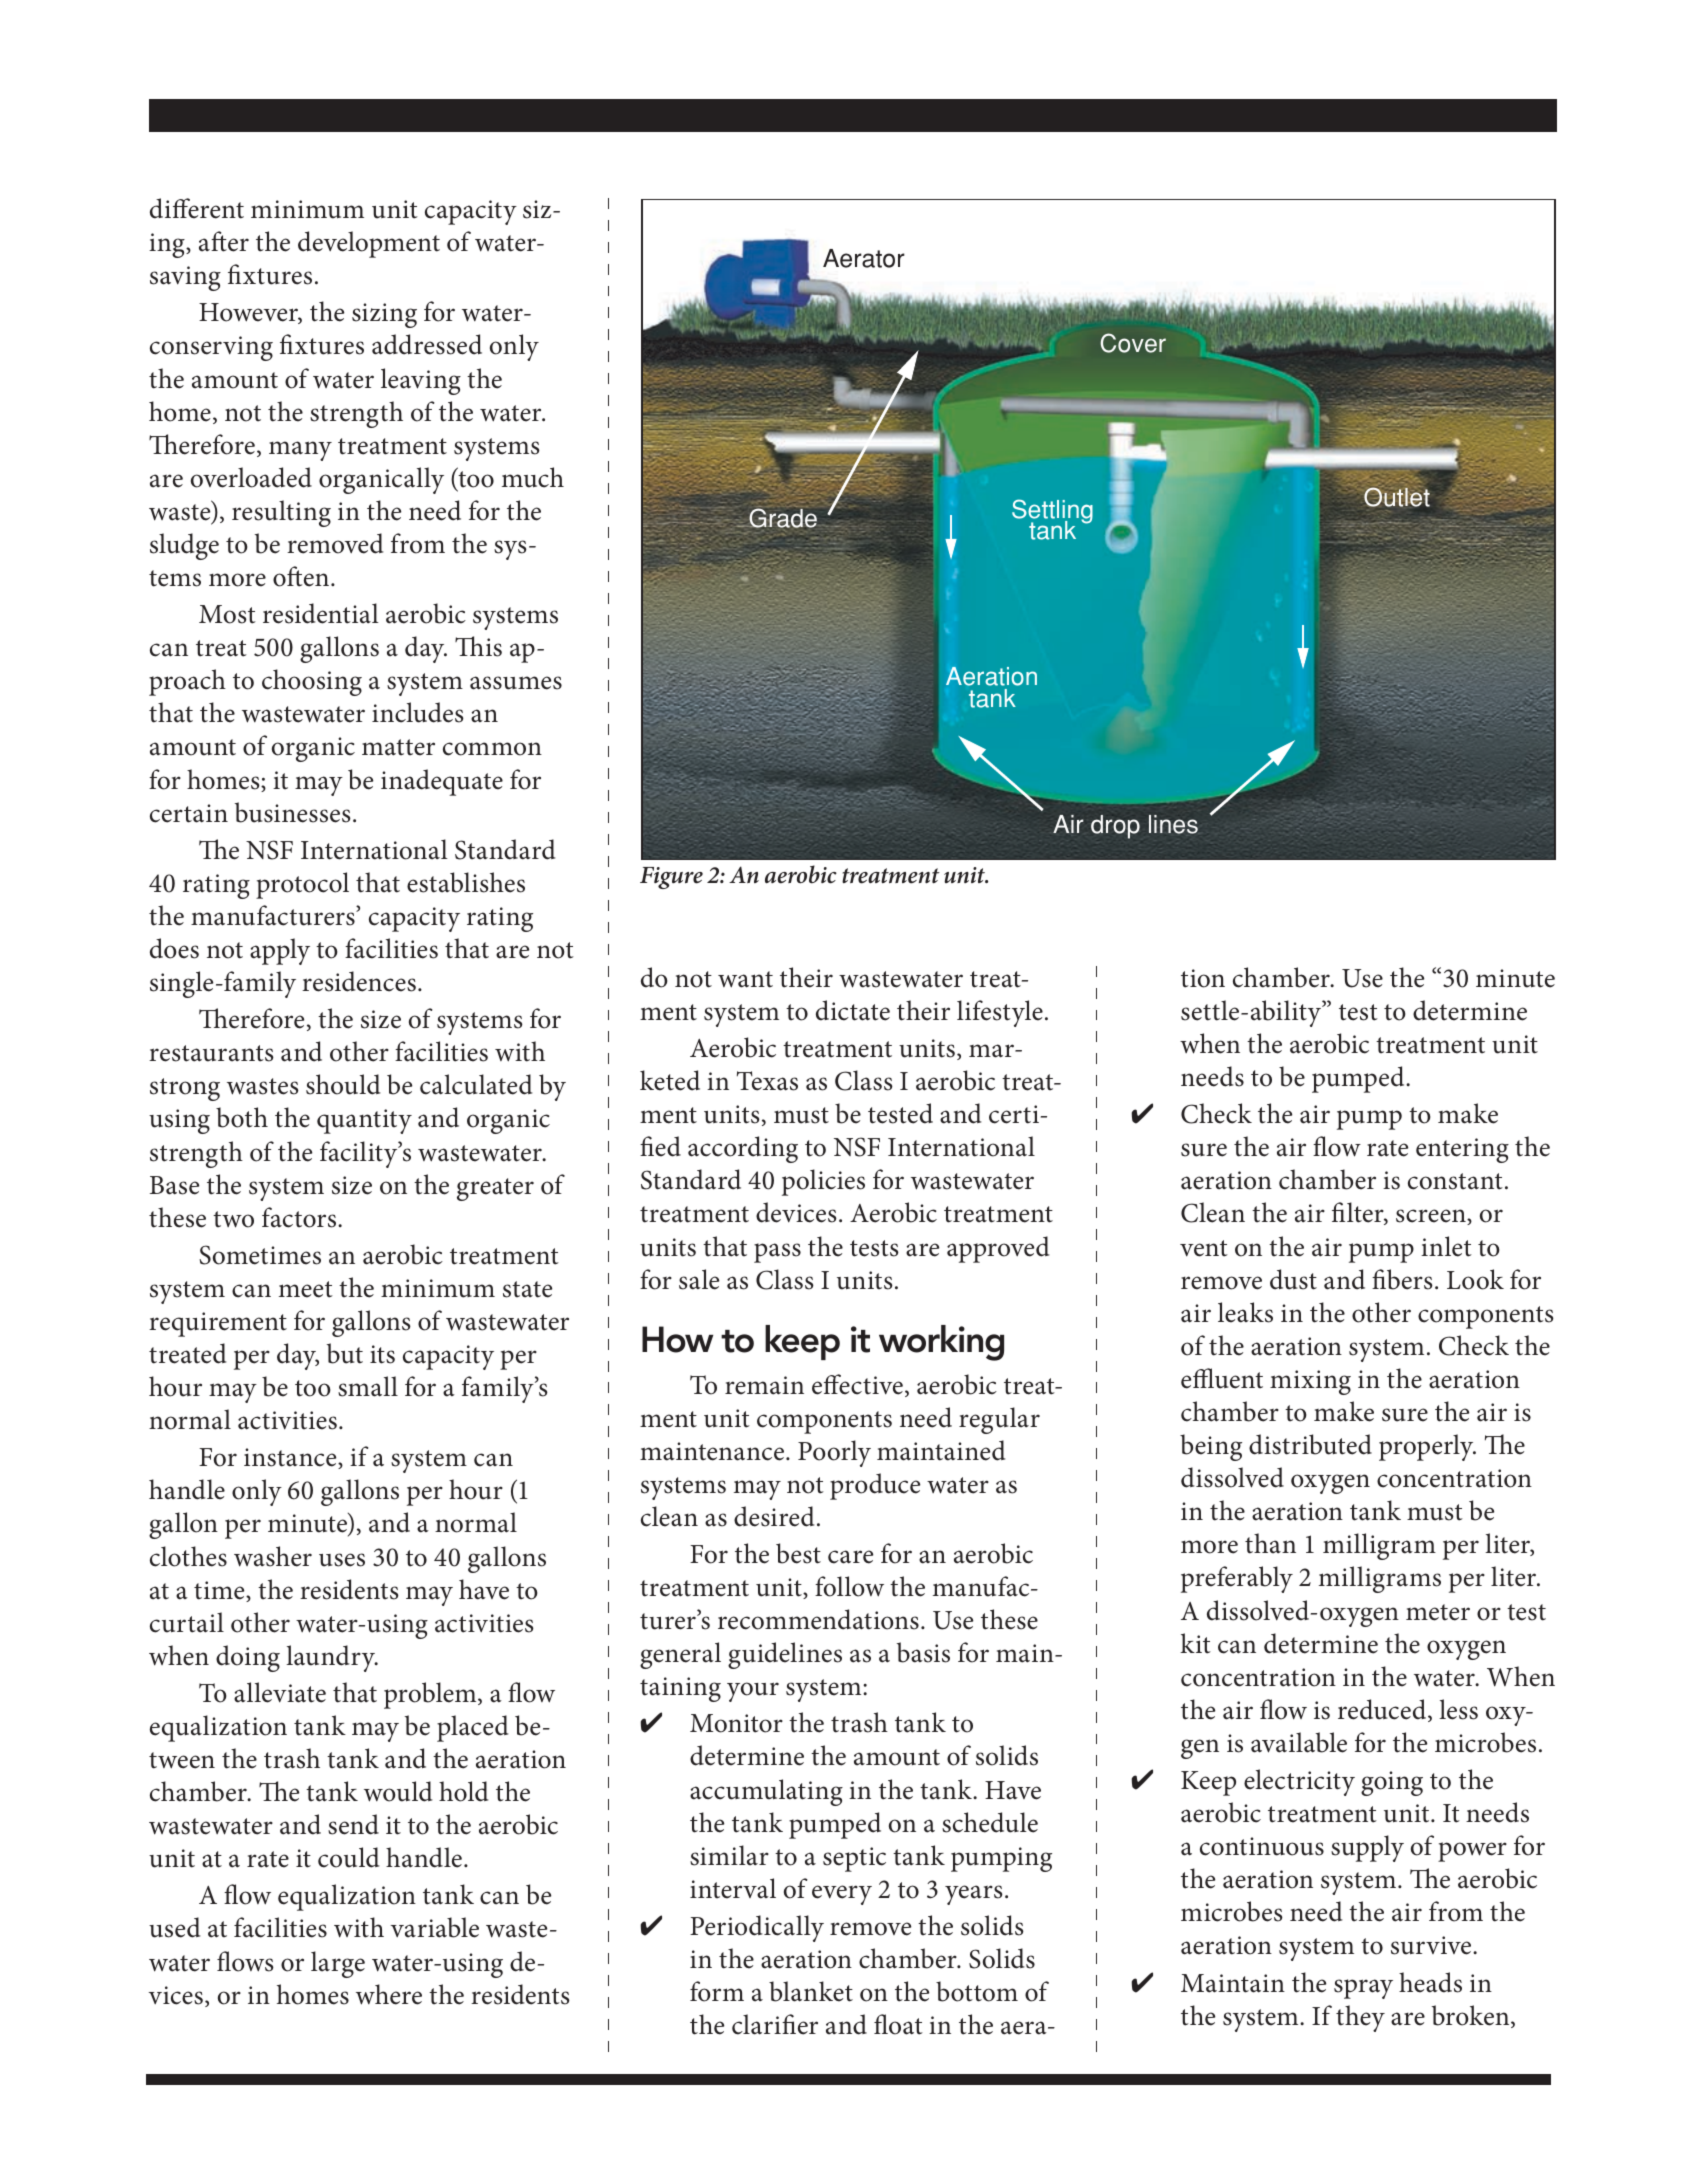  I want to click on Cover, so click(1133, 343).
